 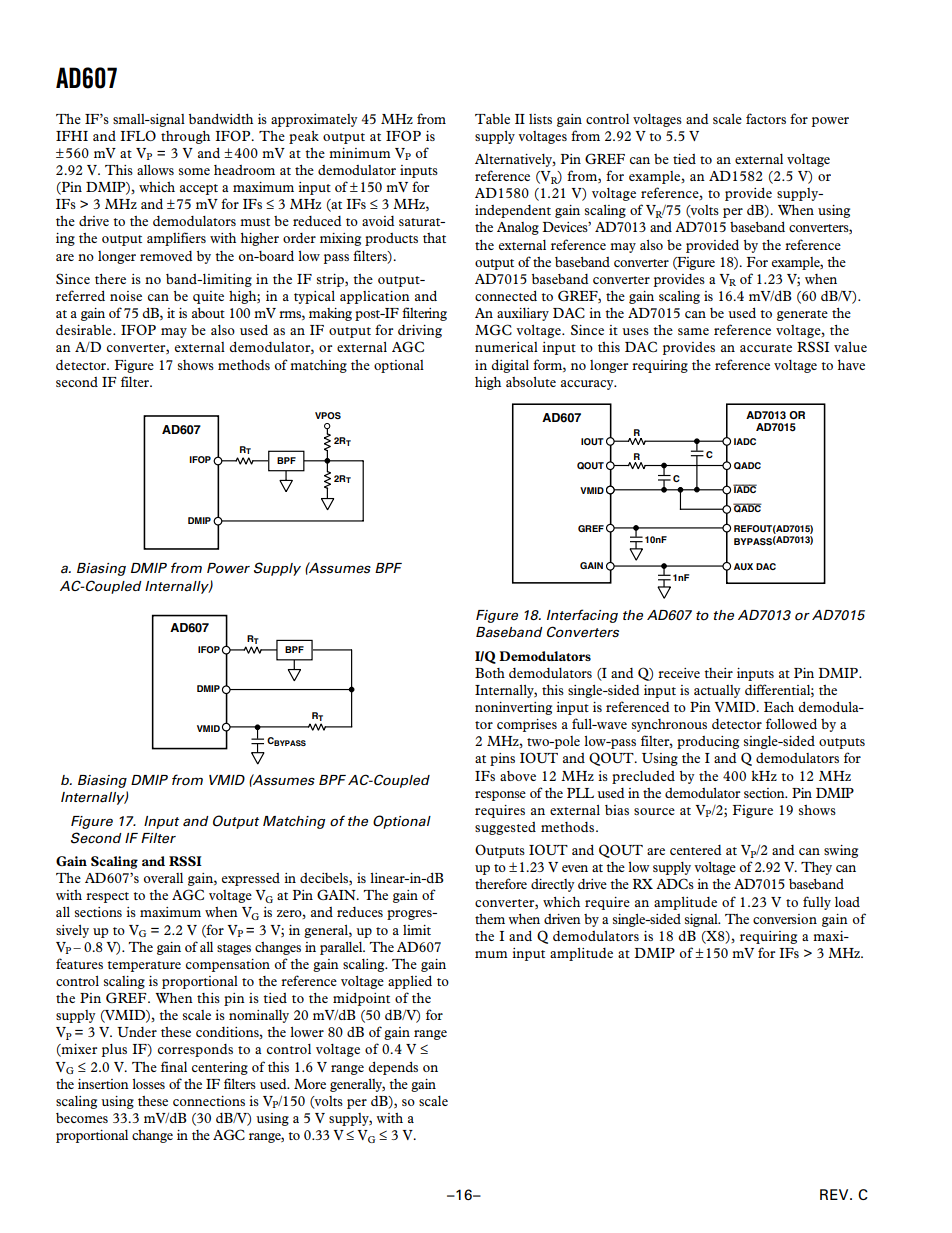 I want to click on REV, so click(x=835, y=1194).
